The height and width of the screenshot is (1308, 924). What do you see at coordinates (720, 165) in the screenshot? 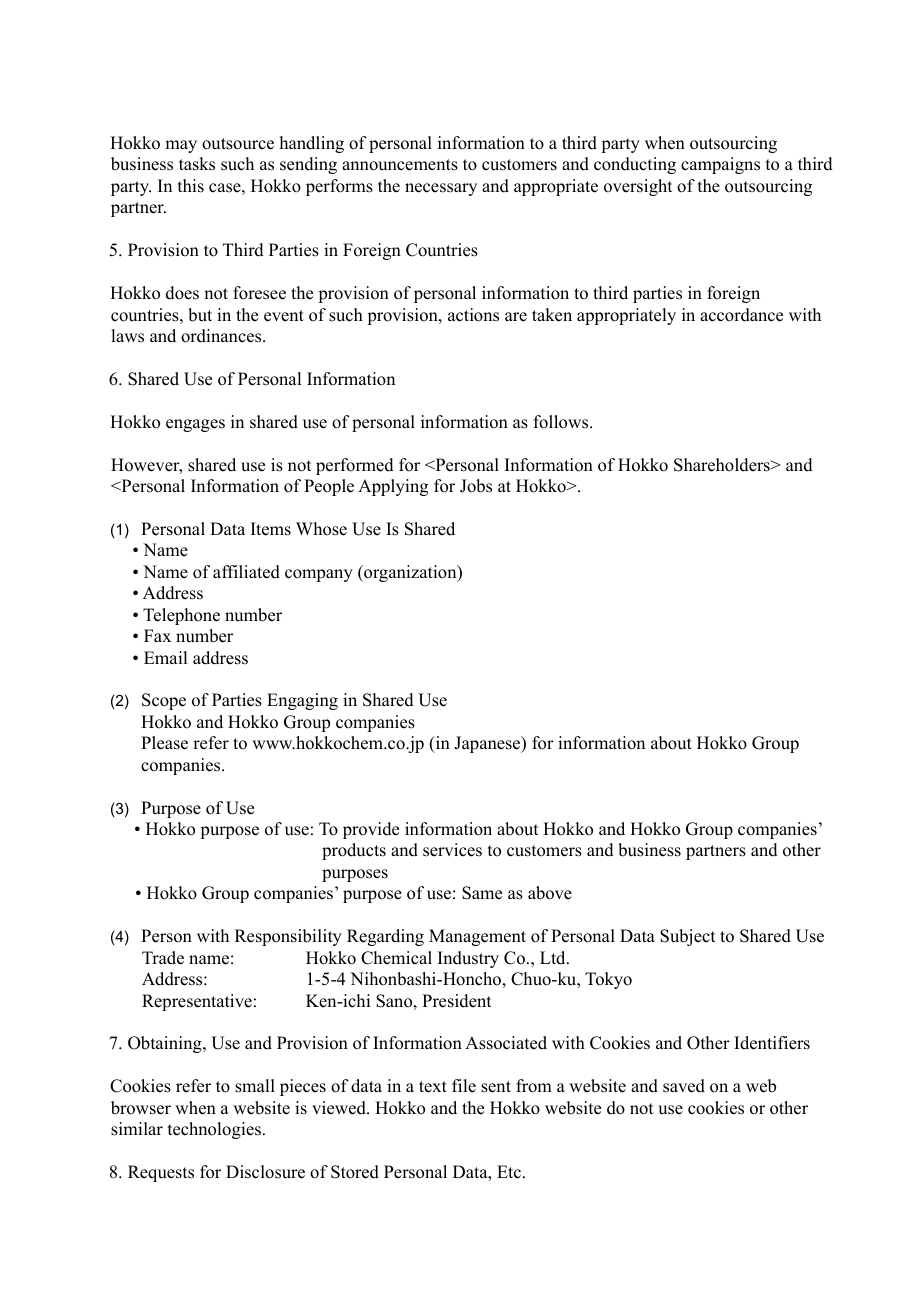
I see `campaigns` at bounding box center [720, 165].
